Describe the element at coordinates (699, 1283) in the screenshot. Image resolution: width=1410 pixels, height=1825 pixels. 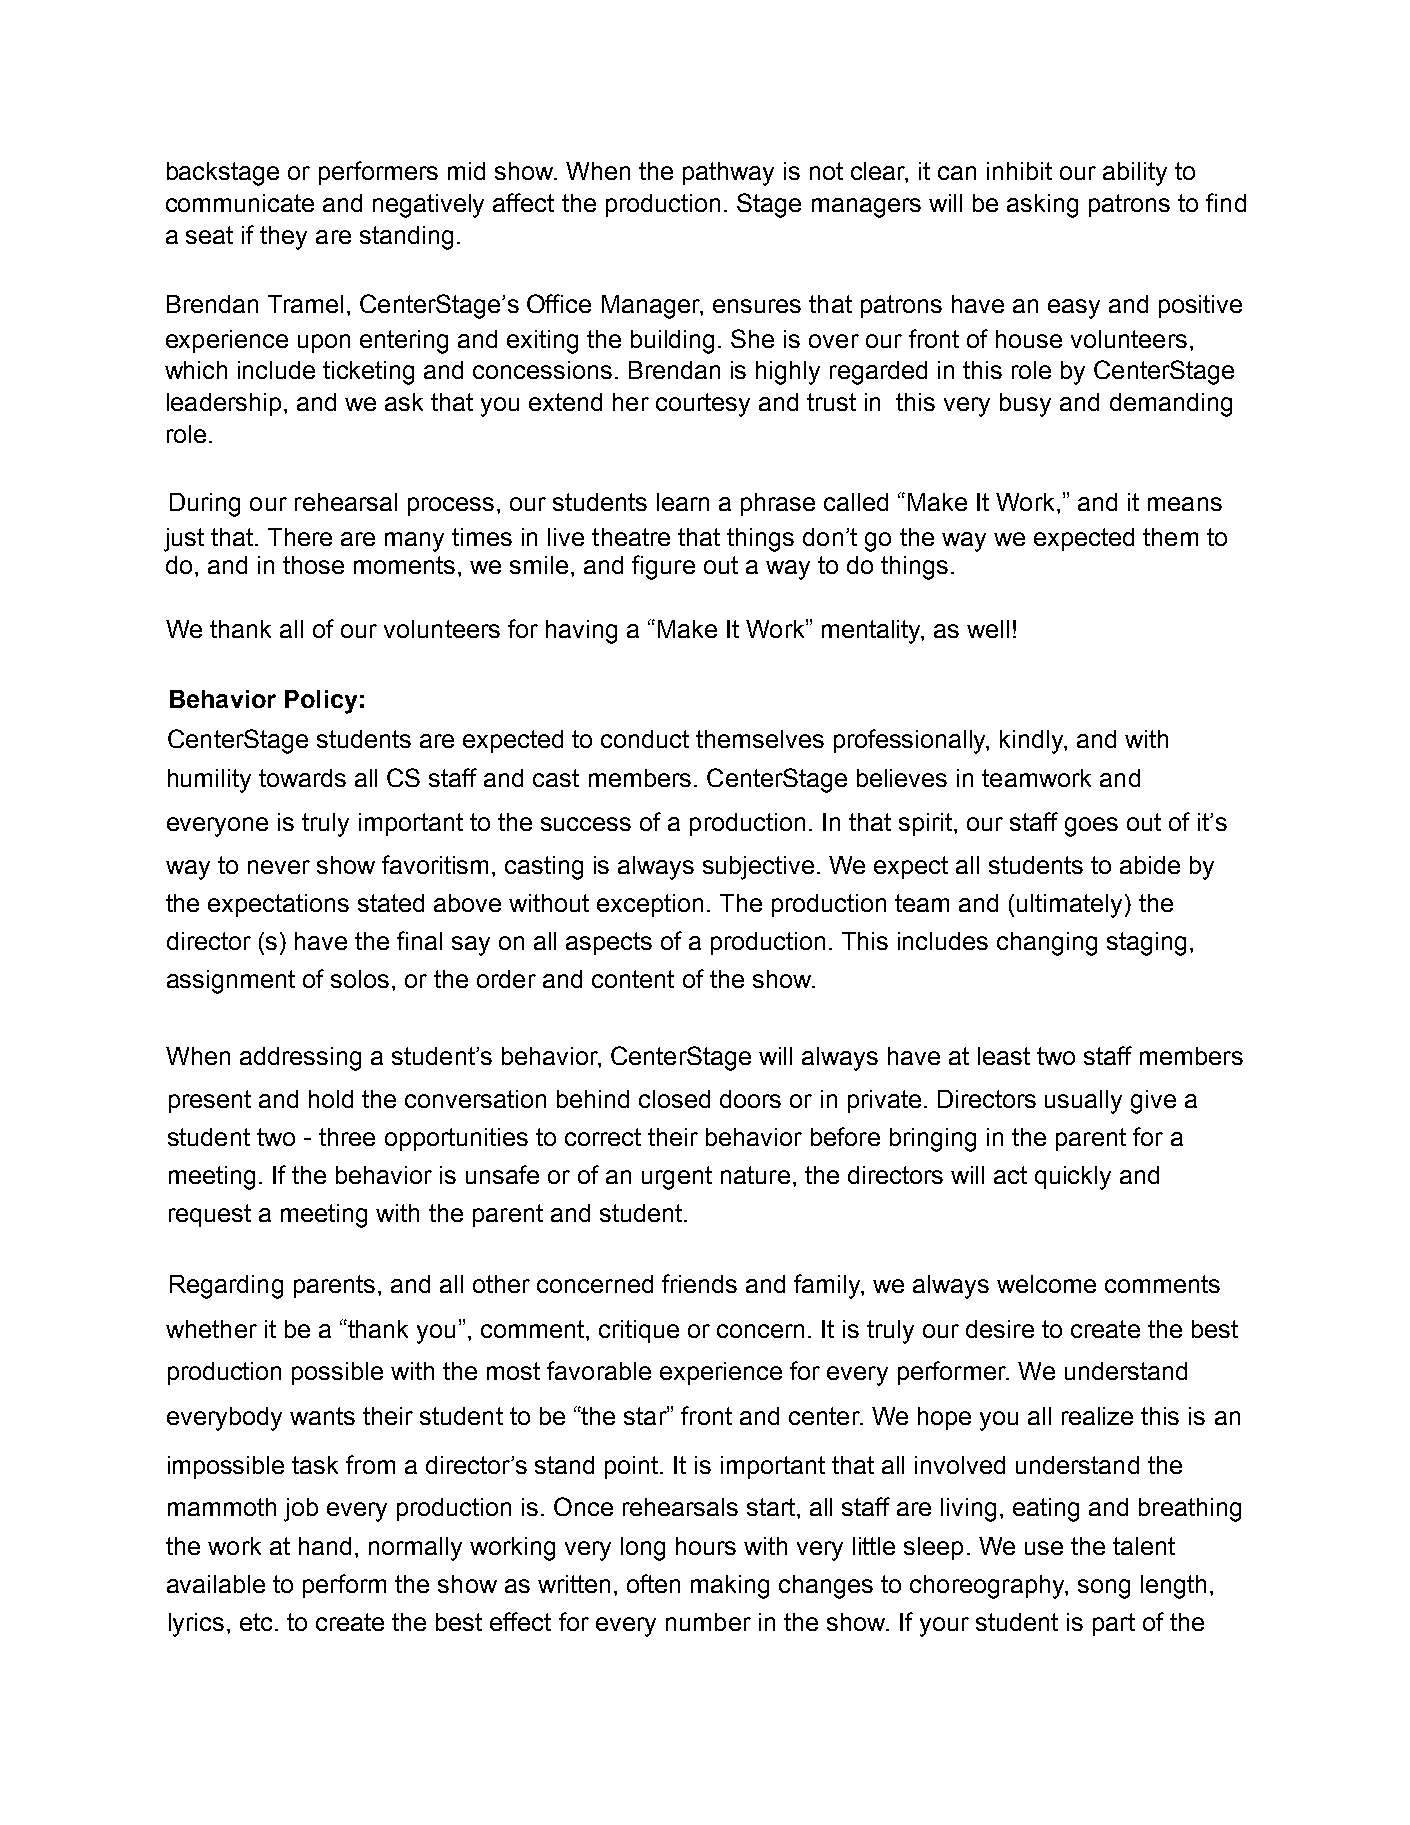
I see `friends` at that location.
